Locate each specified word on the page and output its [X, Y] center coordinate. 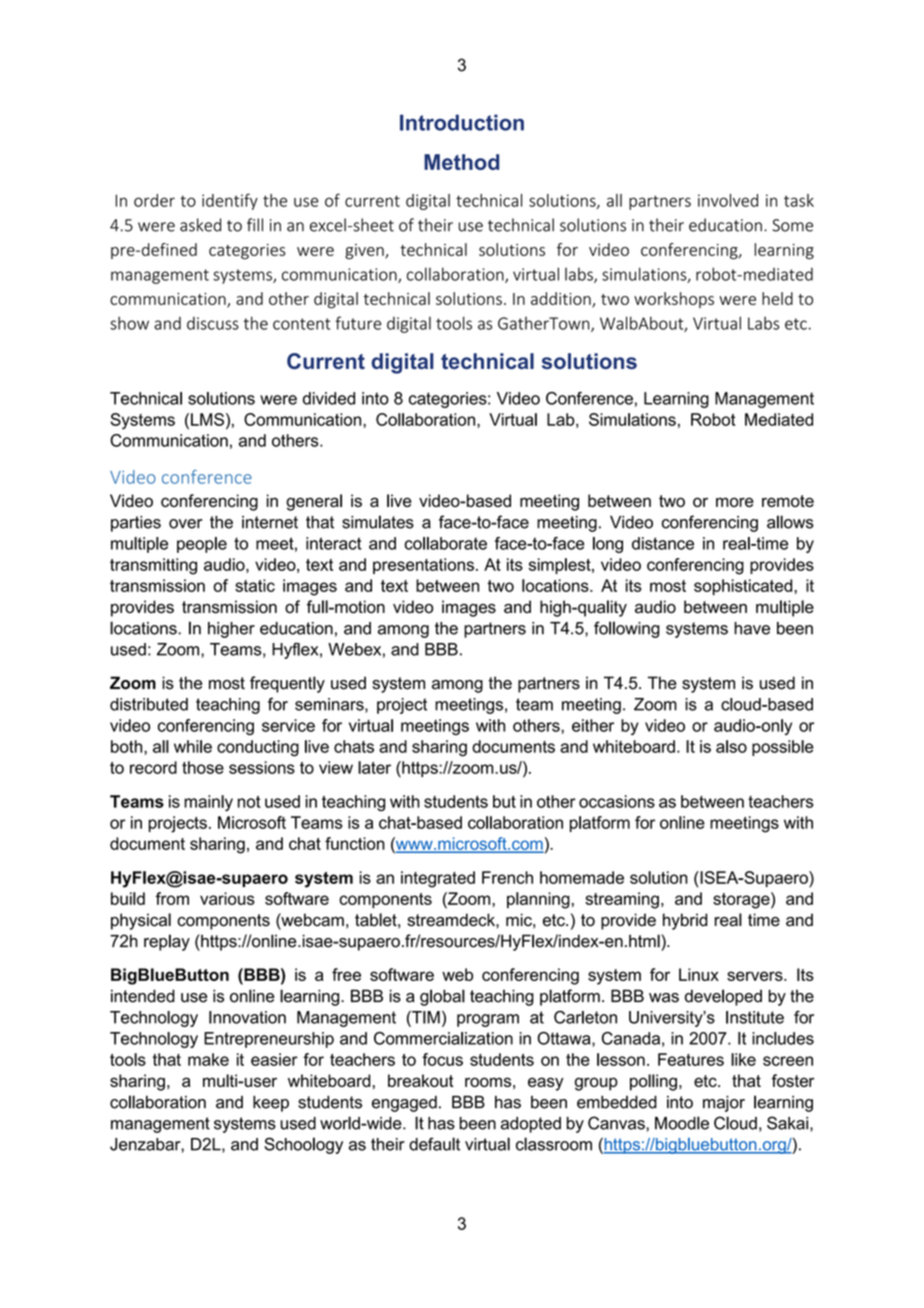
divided [329, 398]
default [434, 1144]
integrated [438, 879]
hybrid [685, 921]
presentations [423, 566]
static [255, 585]
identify [230, 201]
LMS [207, 419]
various [227, 898]
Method [461, 162]
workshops [674, 300]
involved [728, 200]
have [752, 628]
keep [271, 1104]
